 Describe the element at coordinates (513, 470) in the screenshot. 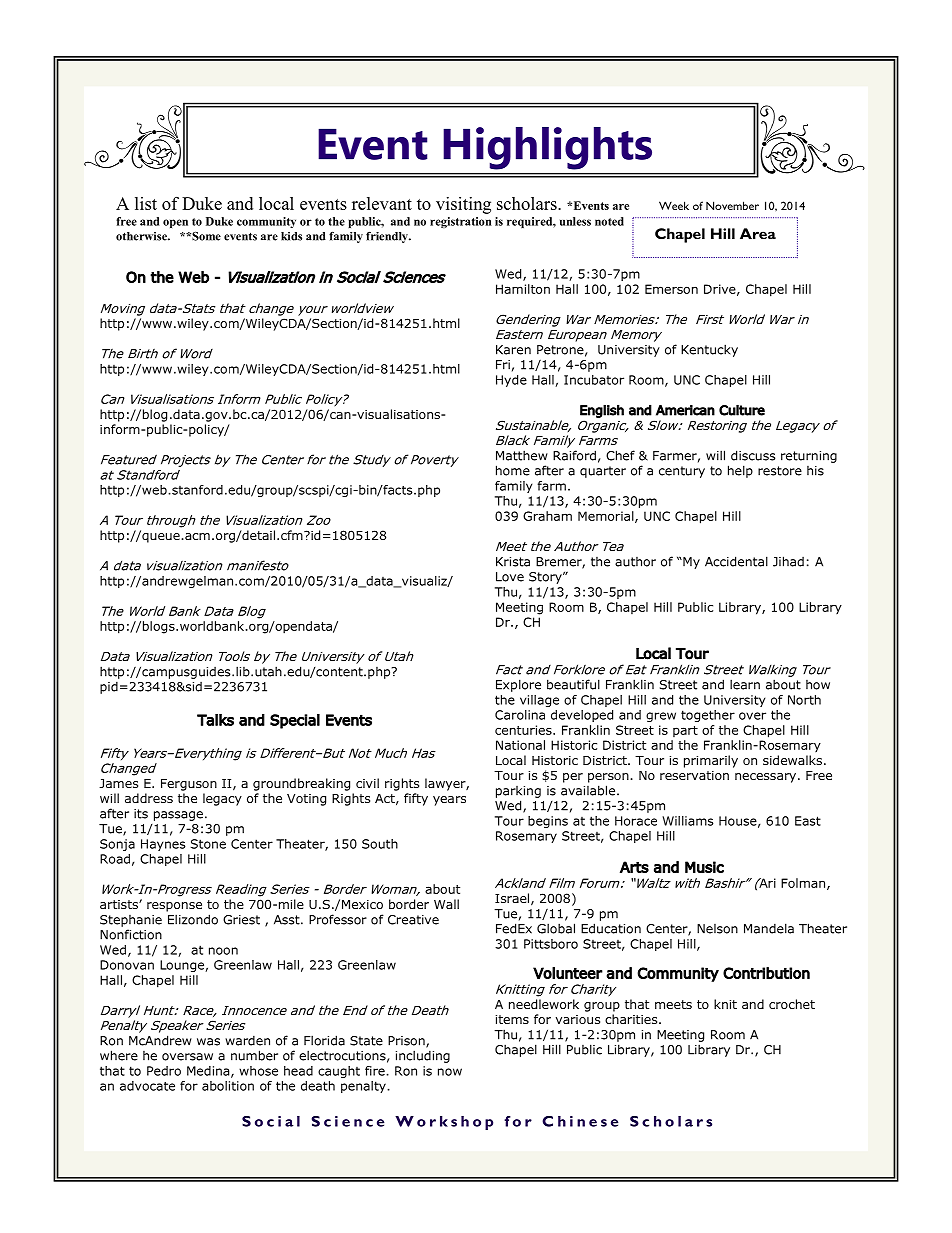

I see `home` at that location.
